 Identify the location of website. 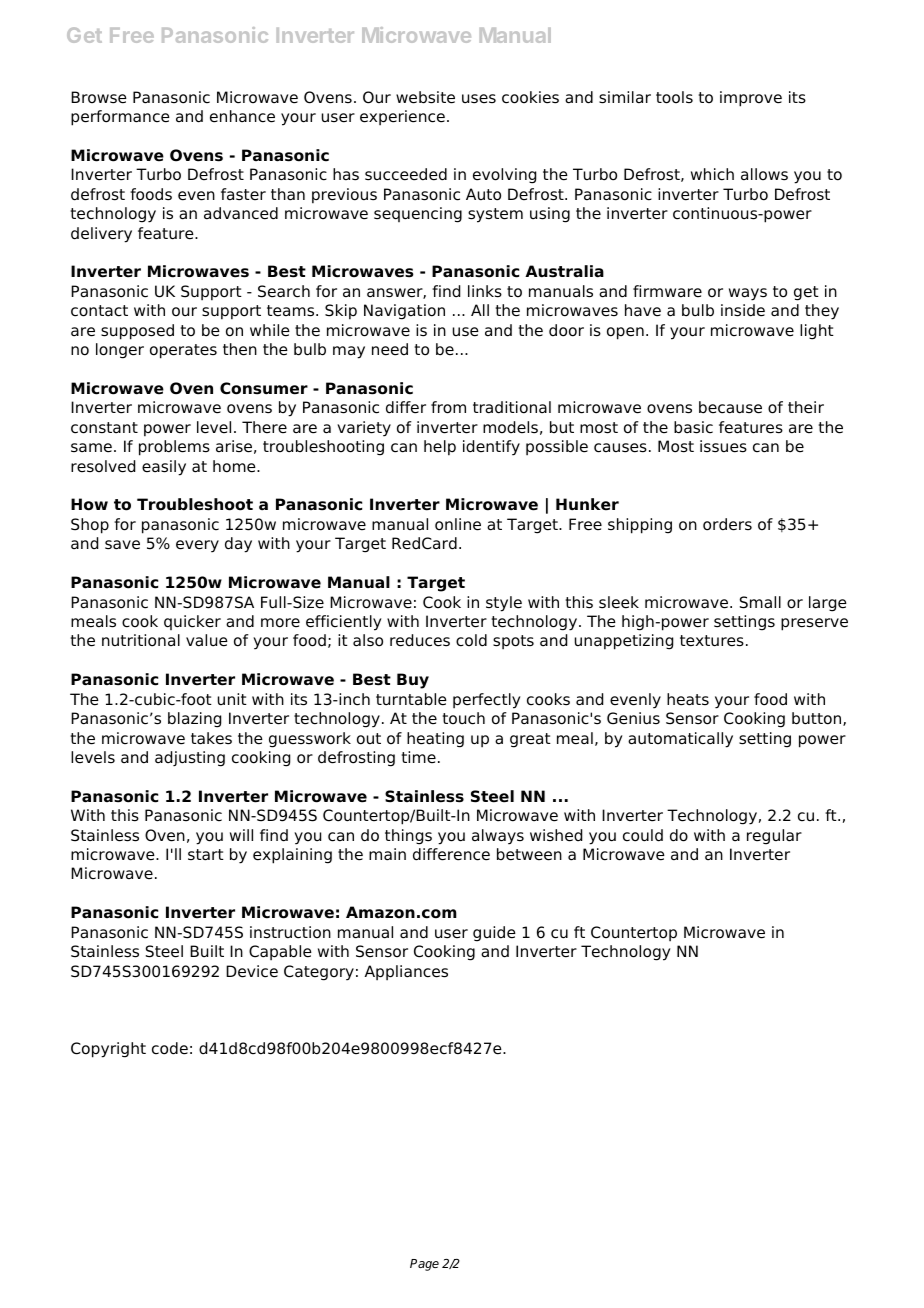
(425, 97).
